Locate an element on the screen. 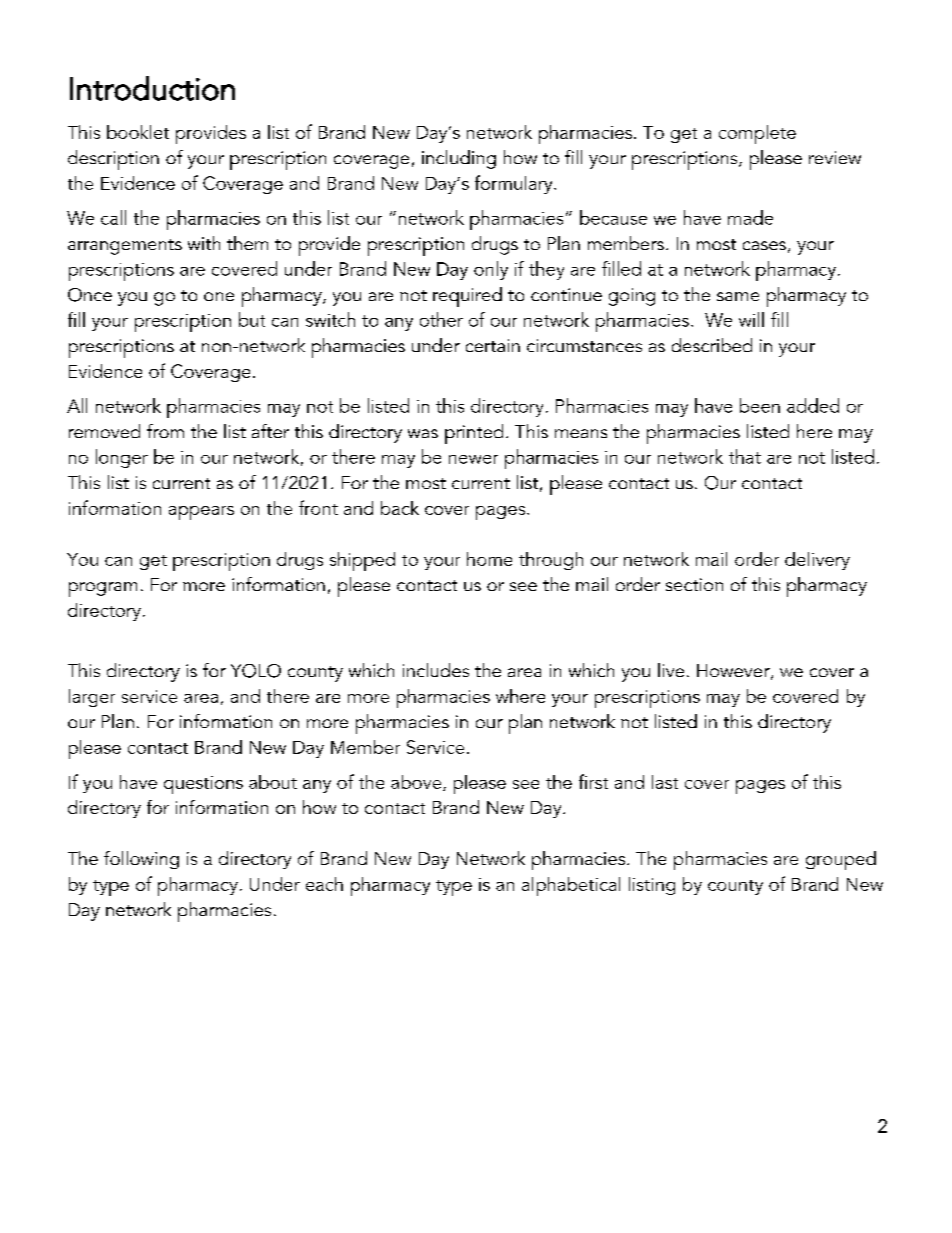  including is located at coordinates (459, 159).
